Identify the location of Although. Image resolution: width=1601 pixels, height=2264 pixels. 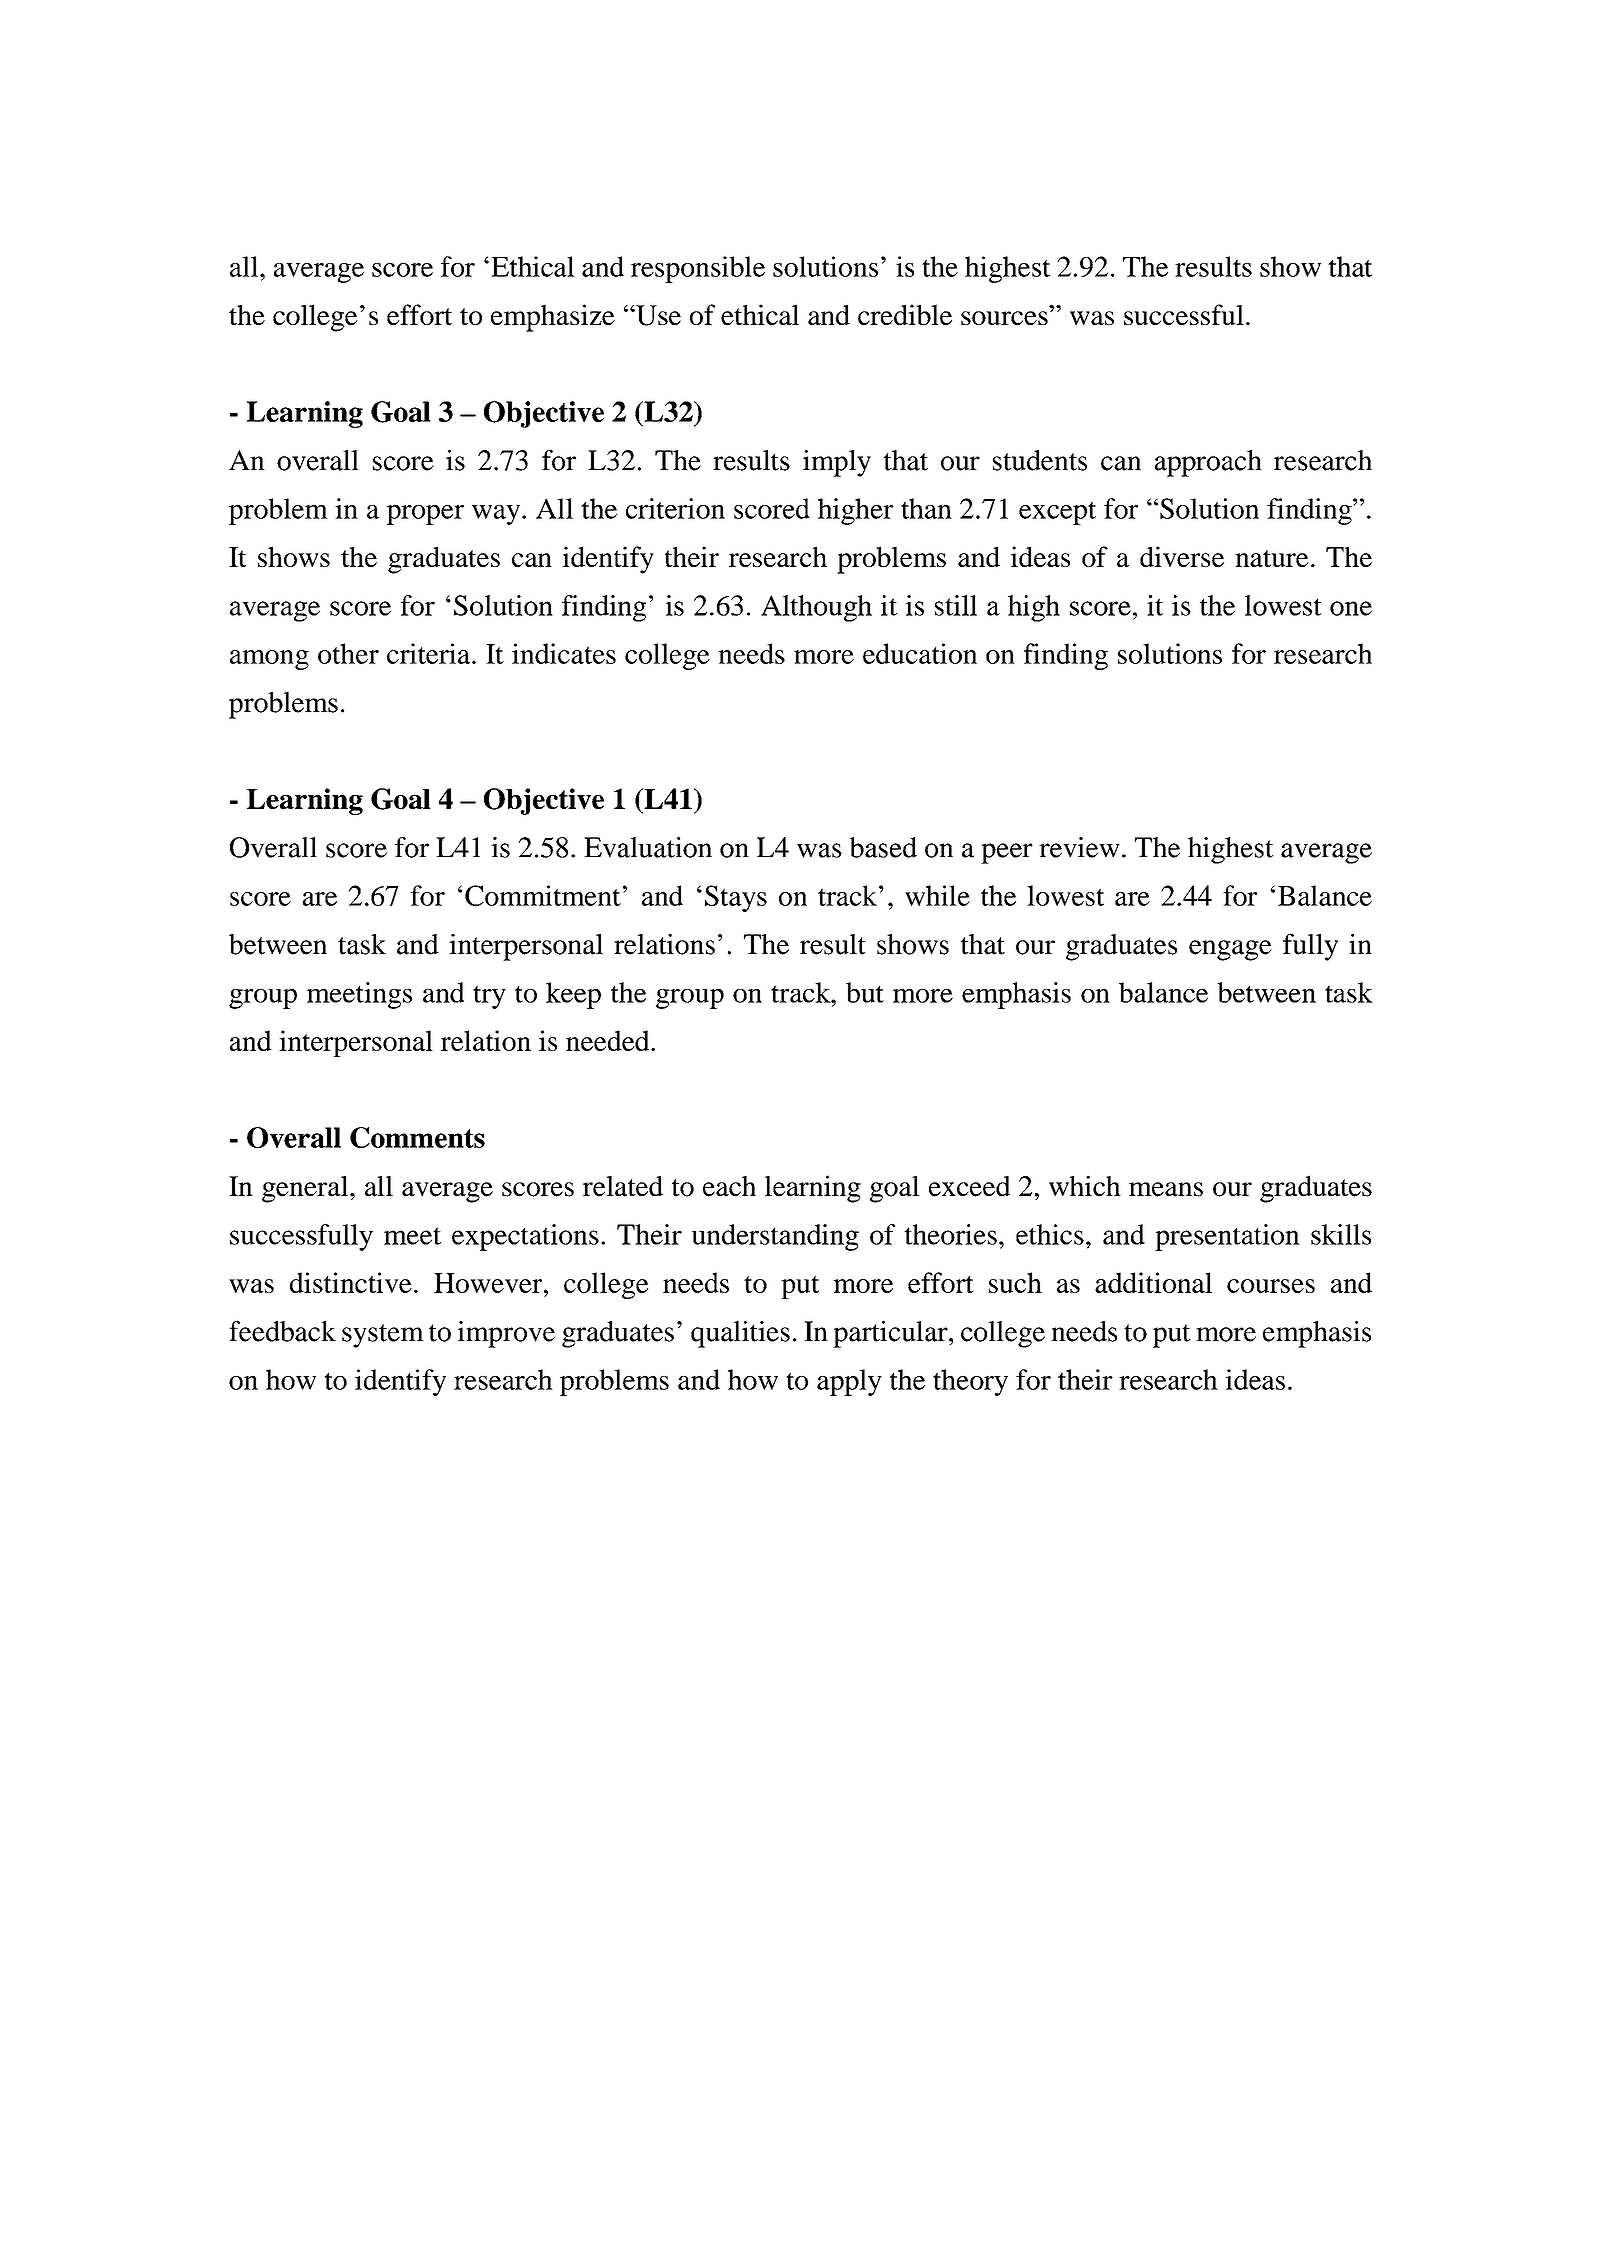
(816, 608).
